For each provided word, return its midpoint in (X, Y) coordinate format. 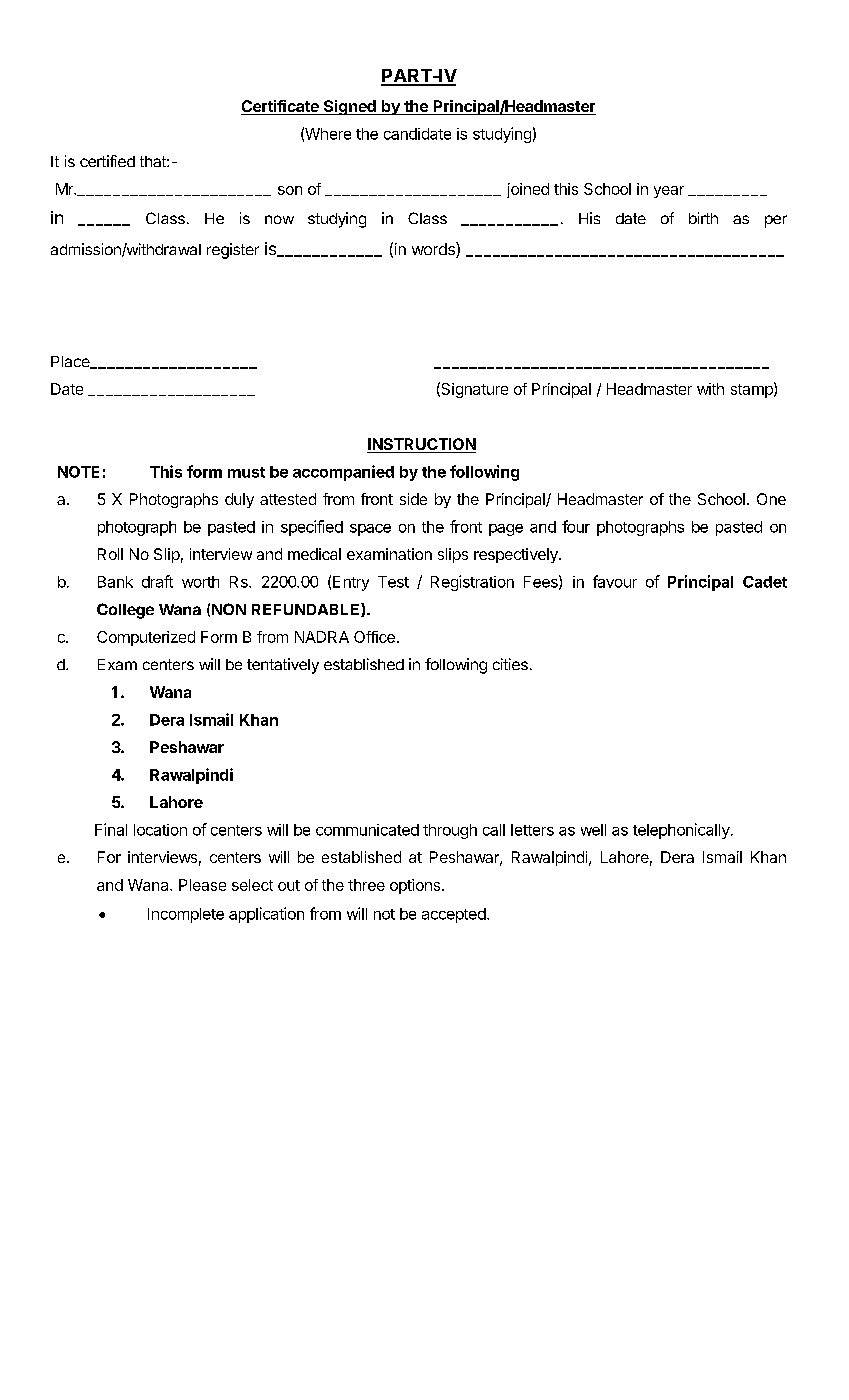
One (771, 499)
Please (202, 885)
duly (239, 500)
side (413, 499)
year (669, 192)
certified (107, 161)
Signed (349, 107)
